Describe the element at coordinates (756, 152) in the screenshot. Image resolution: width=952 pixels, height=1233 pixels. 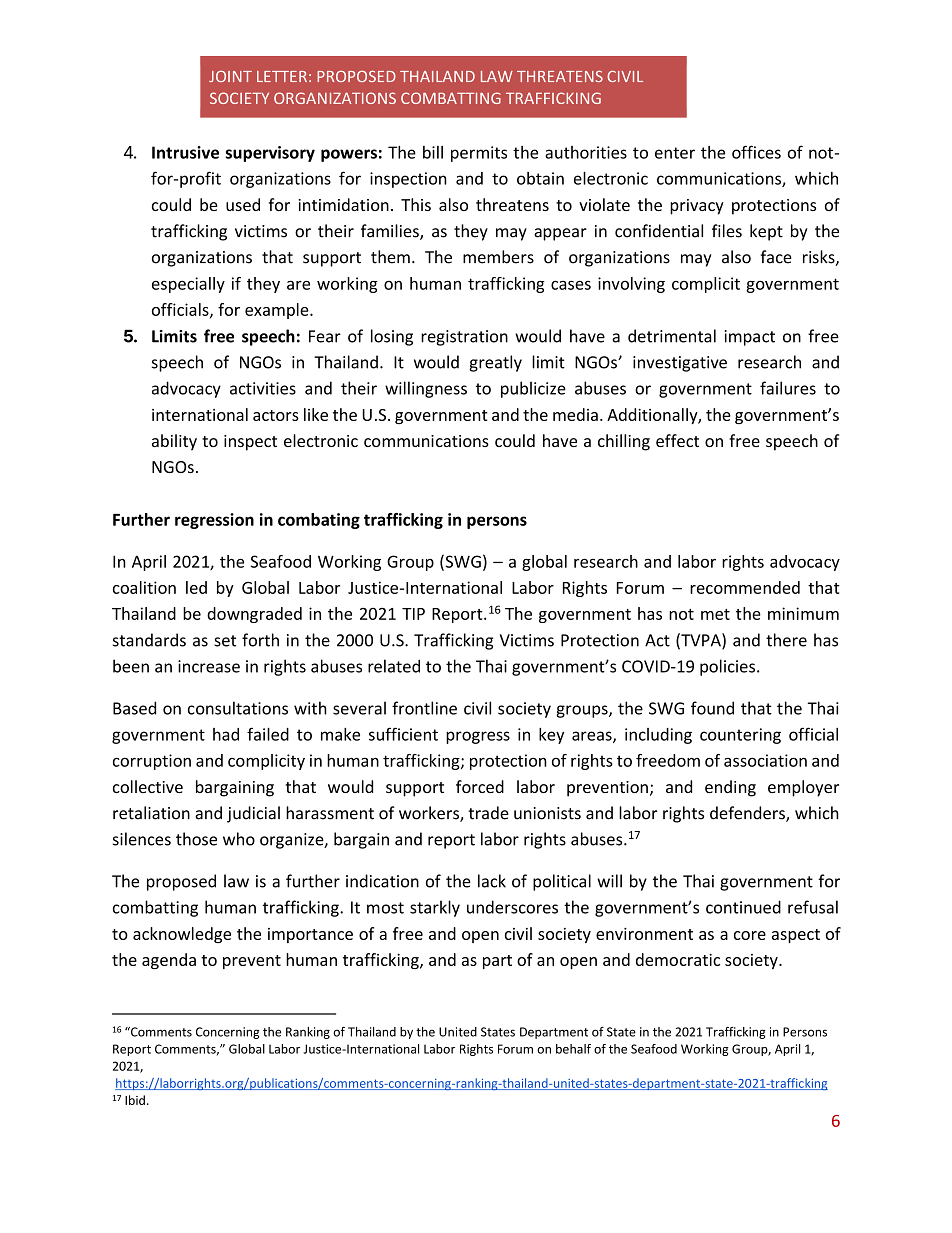
I see `offices` at that location.
